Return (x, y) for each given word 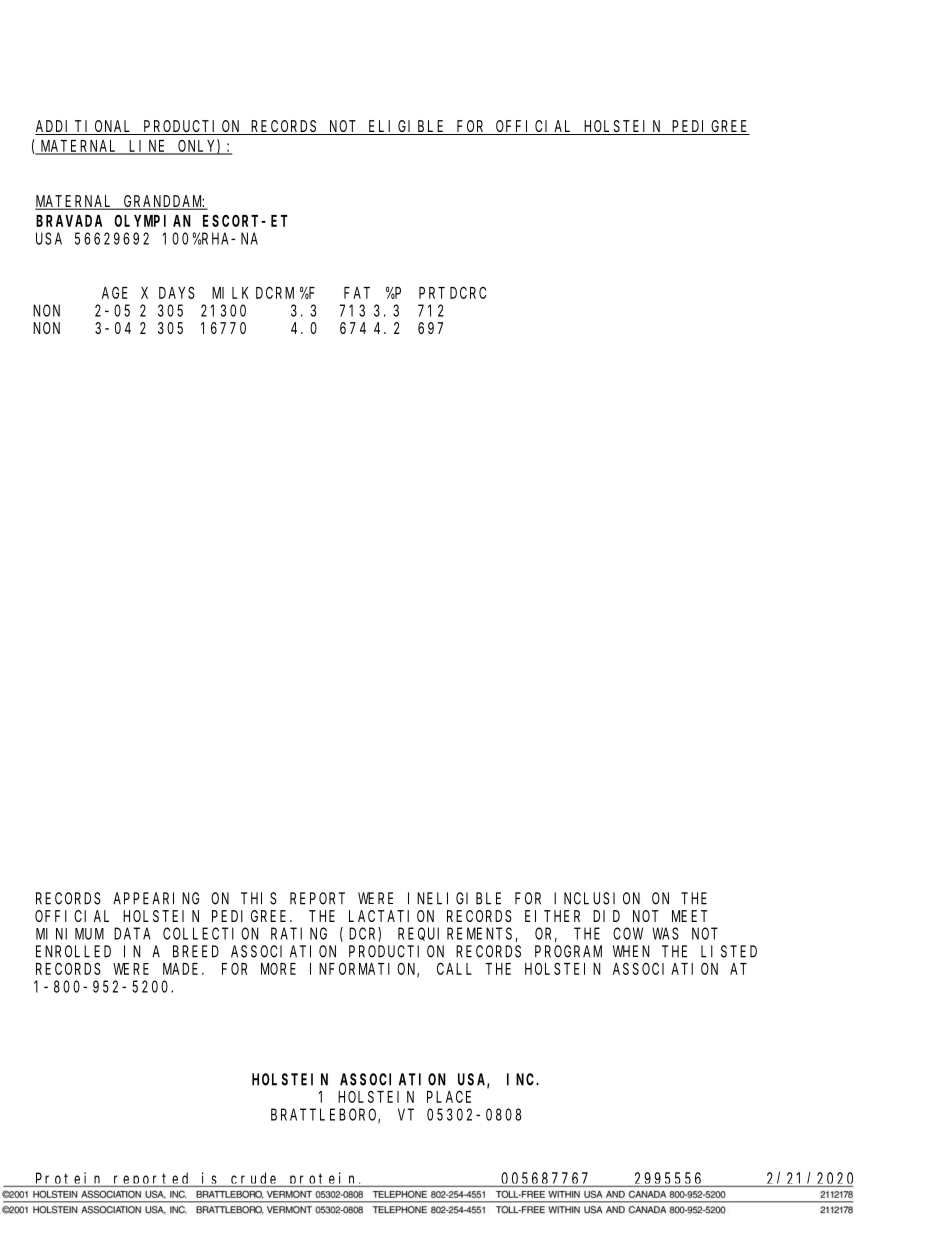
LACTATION (391, 916)
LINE (148, 147)
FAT (357, 293)
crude (255, 1179)
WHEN (631, 951)
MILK (230, 293)
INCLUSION (597, 898)
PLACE (449, 1097)
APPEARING (156, 898)
